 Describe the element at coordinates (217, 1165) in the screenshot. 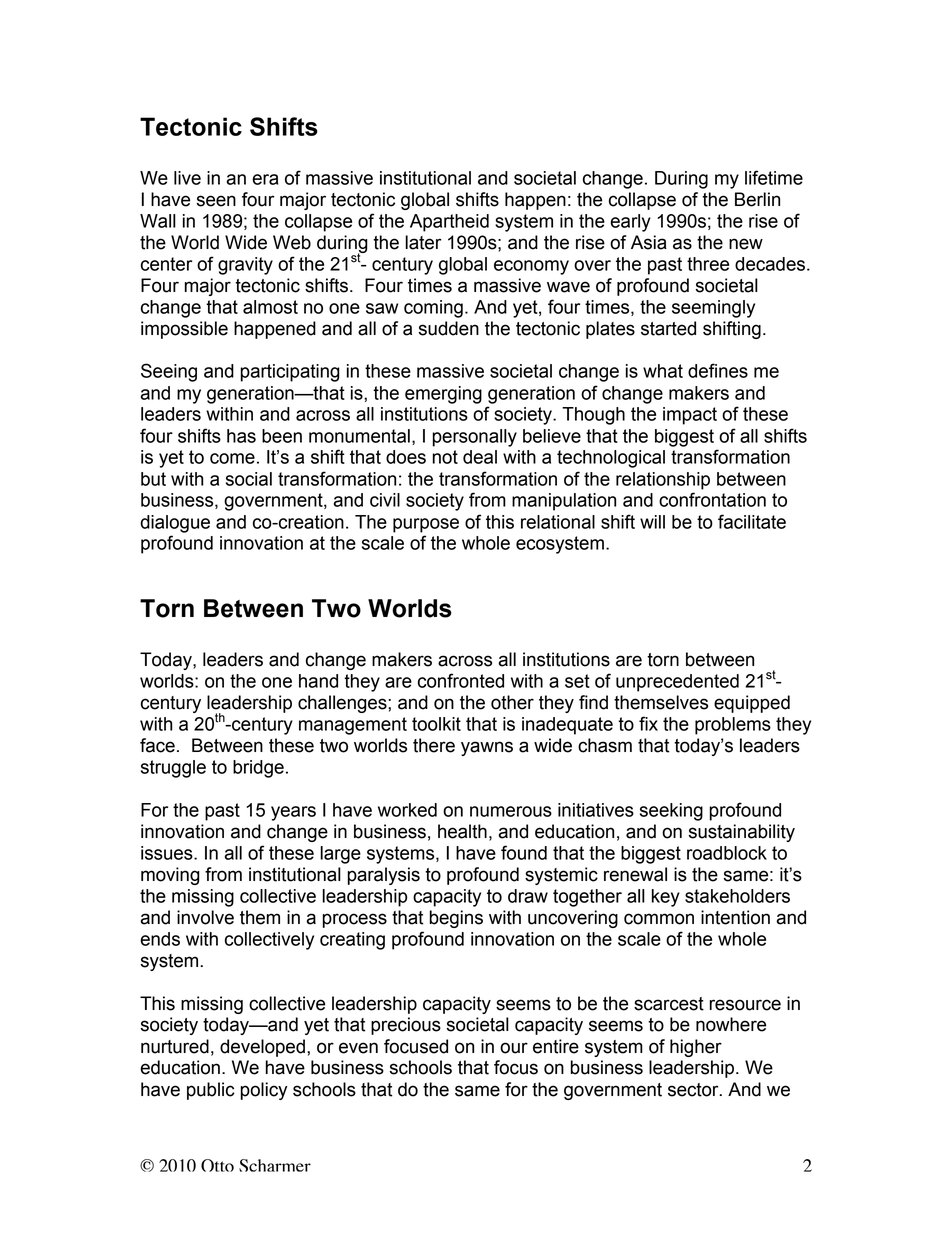

I see `Otto` at that location.
